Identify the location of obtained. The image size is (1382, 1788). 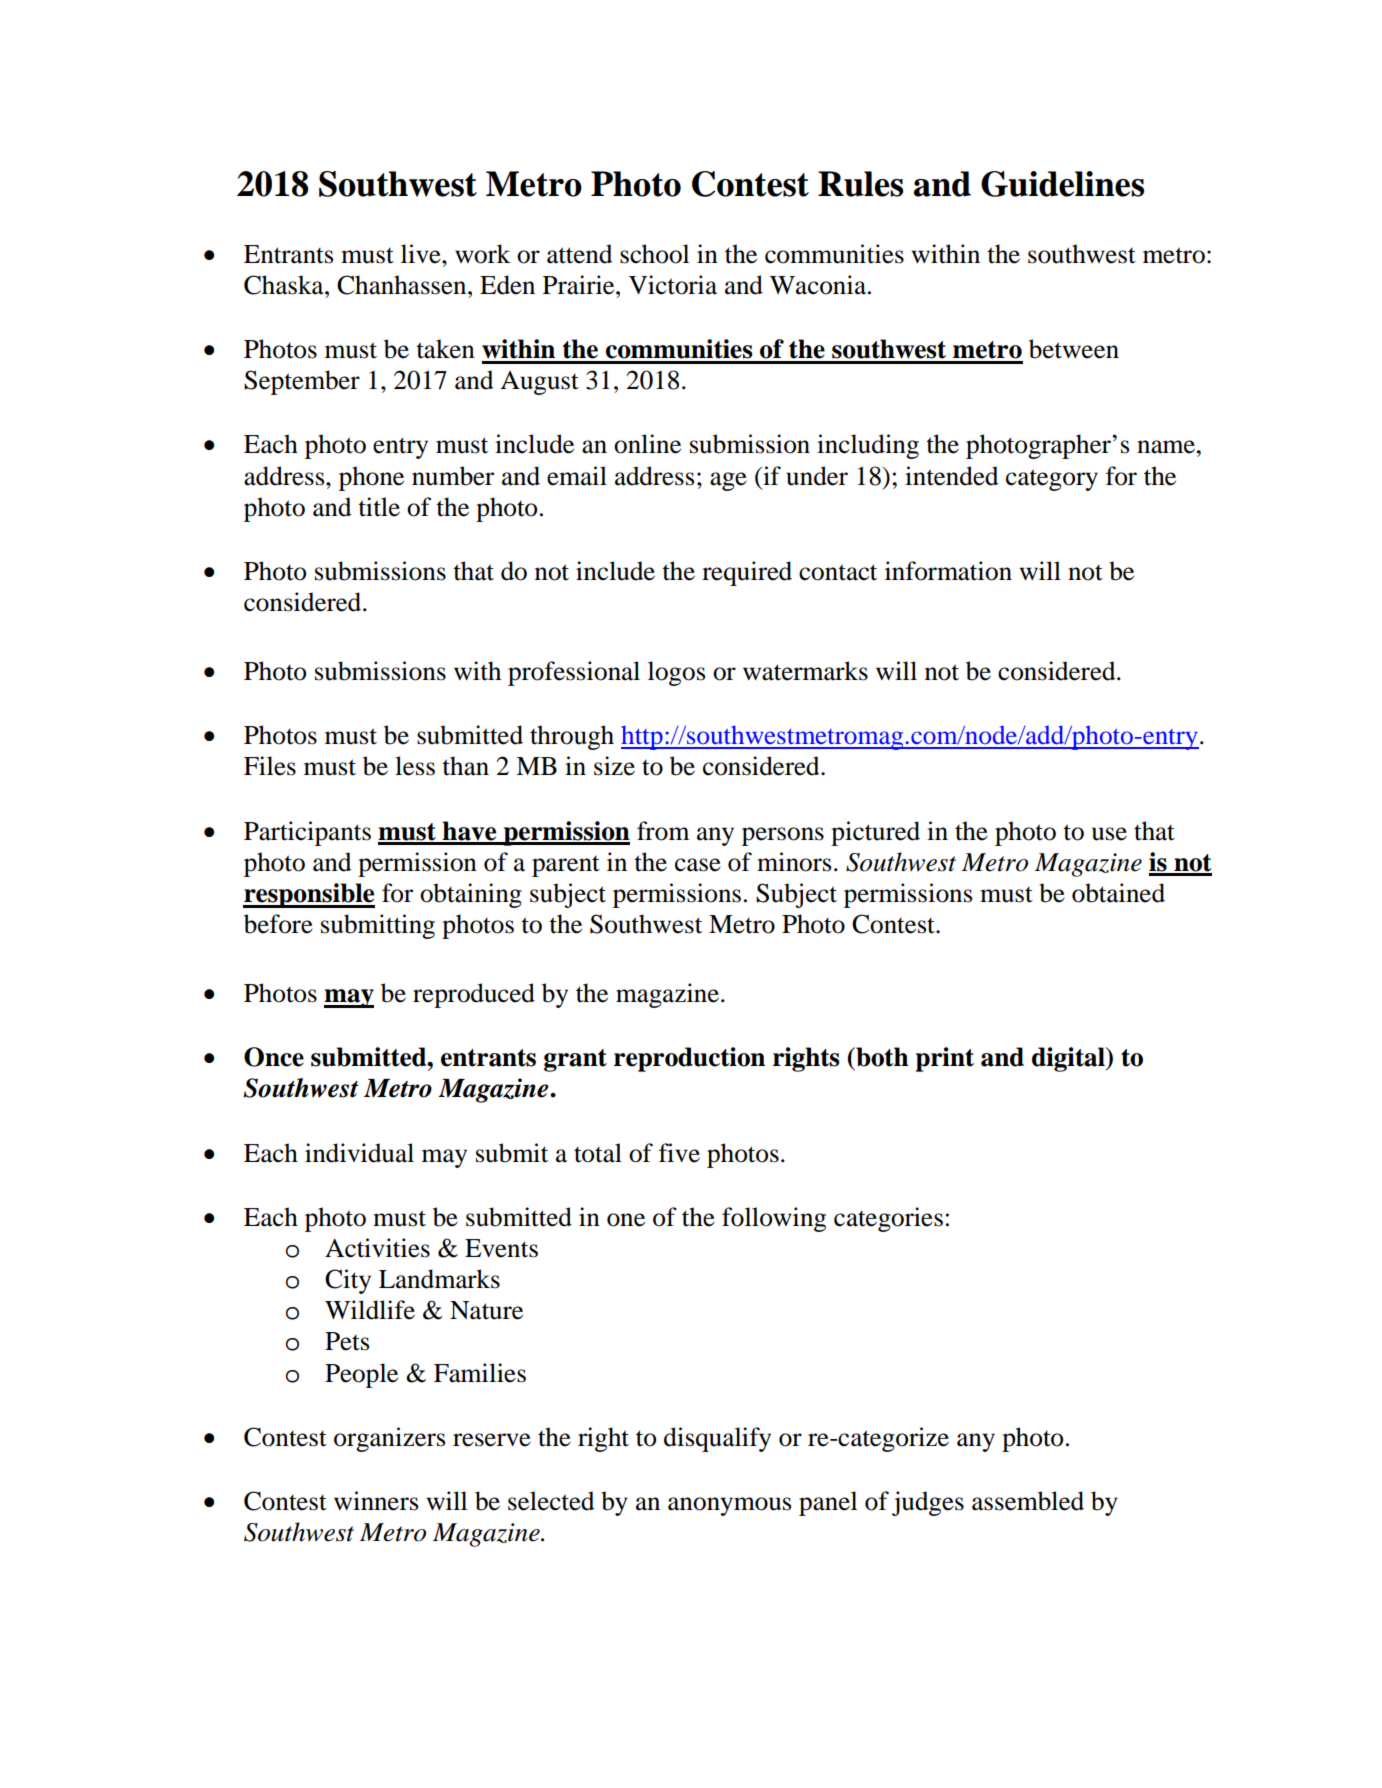
(1118, 893).
